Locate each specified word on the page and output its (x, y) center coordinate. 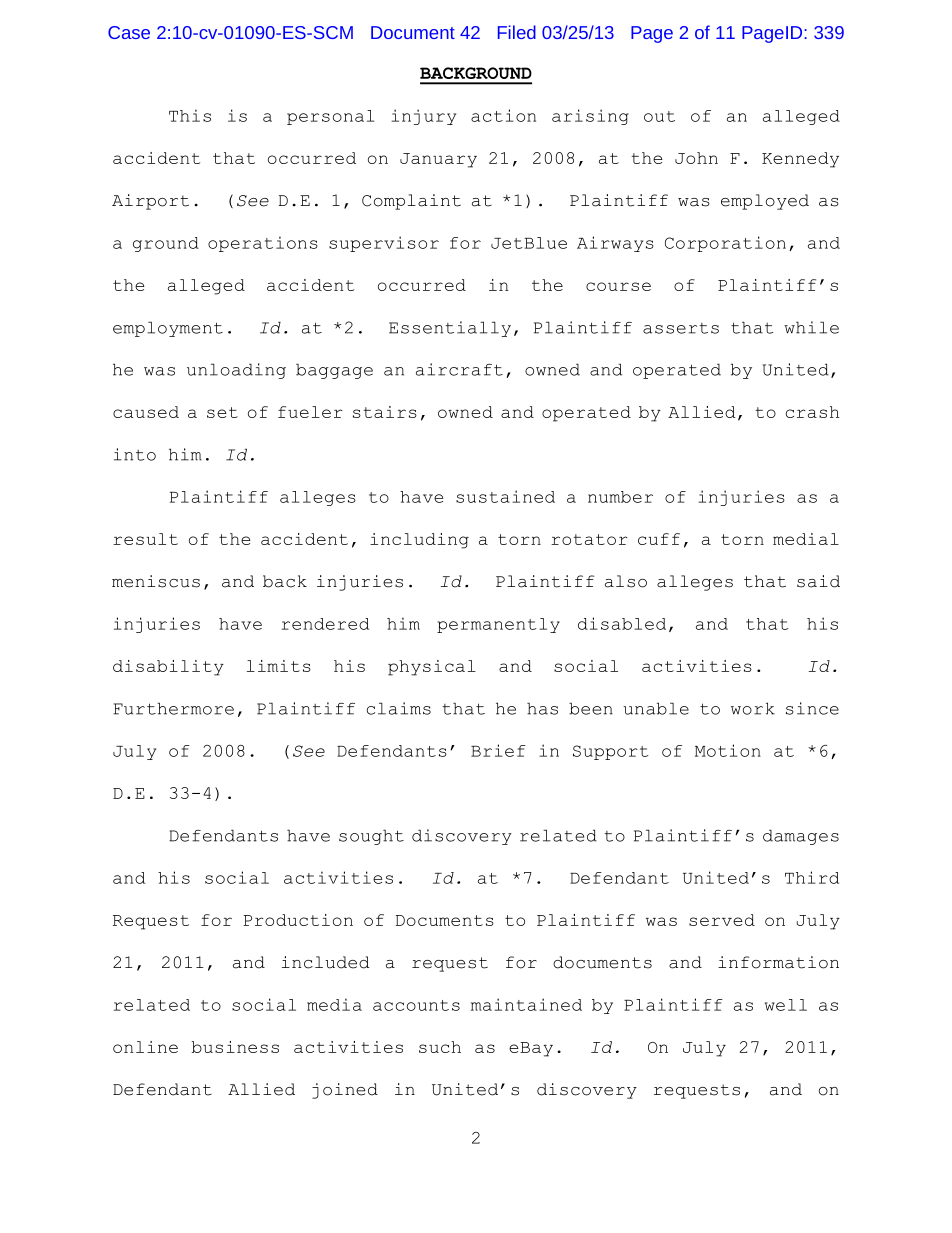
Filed (517, 32)
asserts (681, 328)
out (659, 116)
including (419, 541)
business (235, 1047)
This (190, 115)
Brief (498, 750)
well (786, 1005)
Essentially (450, 329)
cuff (659, 539)
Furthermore (173, 708)
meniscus (156, 581)
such (440, 1047)
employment (168, 329)
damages (801, 837)
